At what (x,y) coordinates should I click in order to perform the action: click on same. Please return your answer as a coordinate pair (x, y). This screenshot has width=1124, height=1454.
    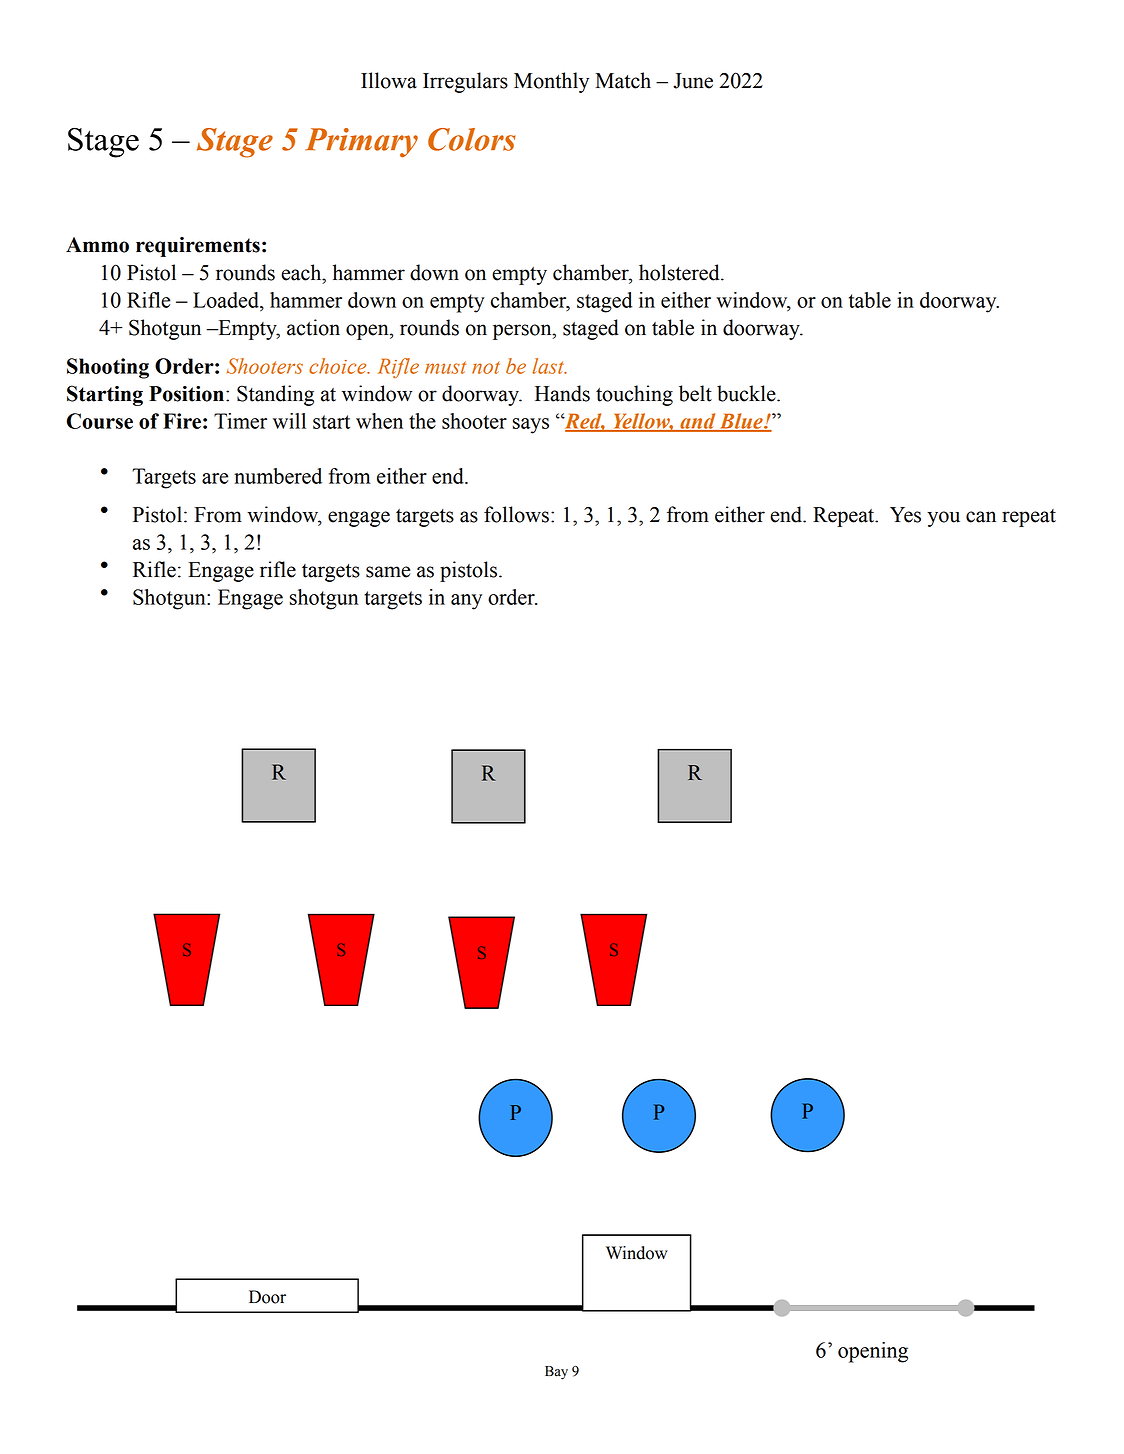
    Looking at the image, I should click on (388, 572).
